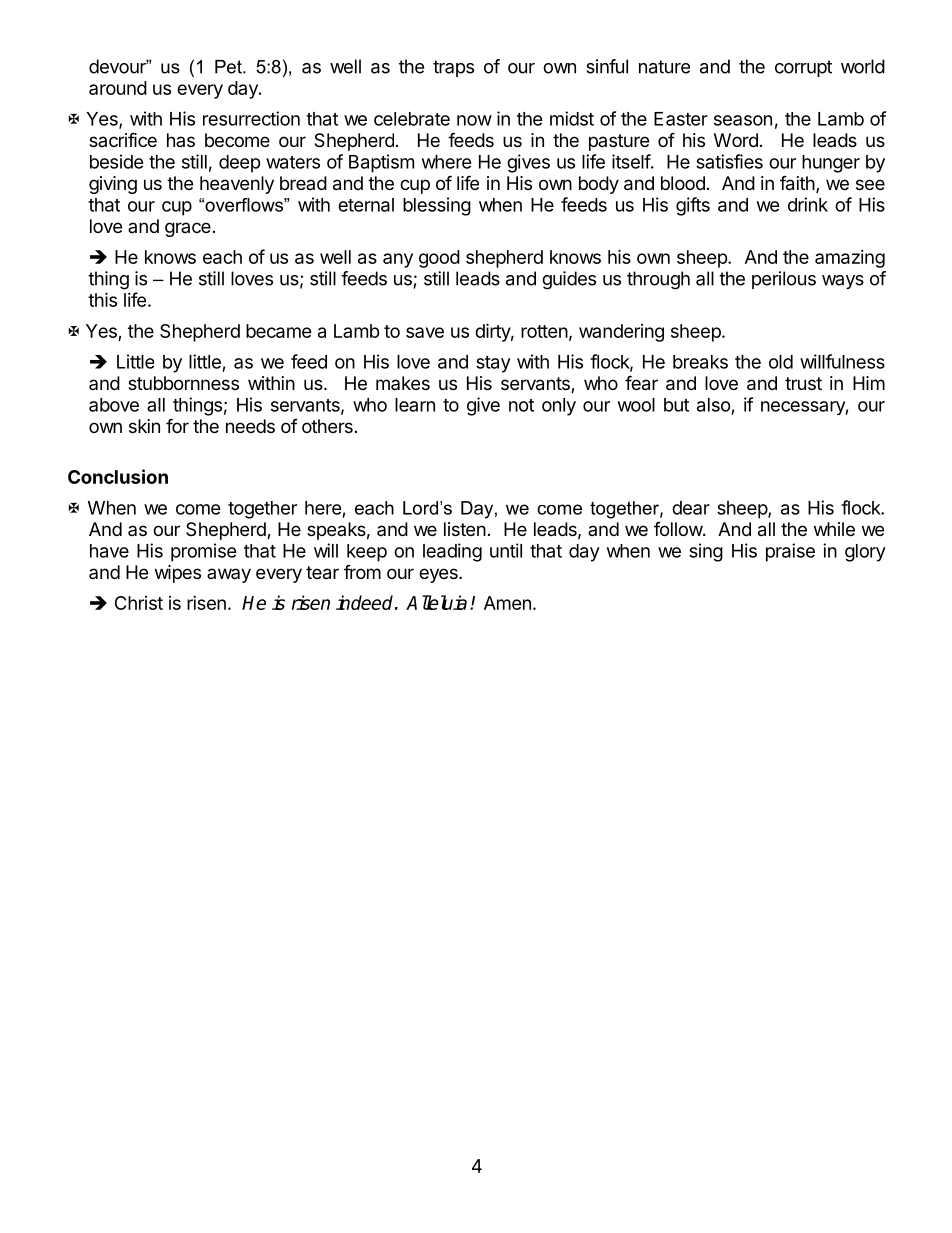  What do you see at coordinates (803, 68) in the document?
I see `corrupt` at bounding box center [803, 68].
